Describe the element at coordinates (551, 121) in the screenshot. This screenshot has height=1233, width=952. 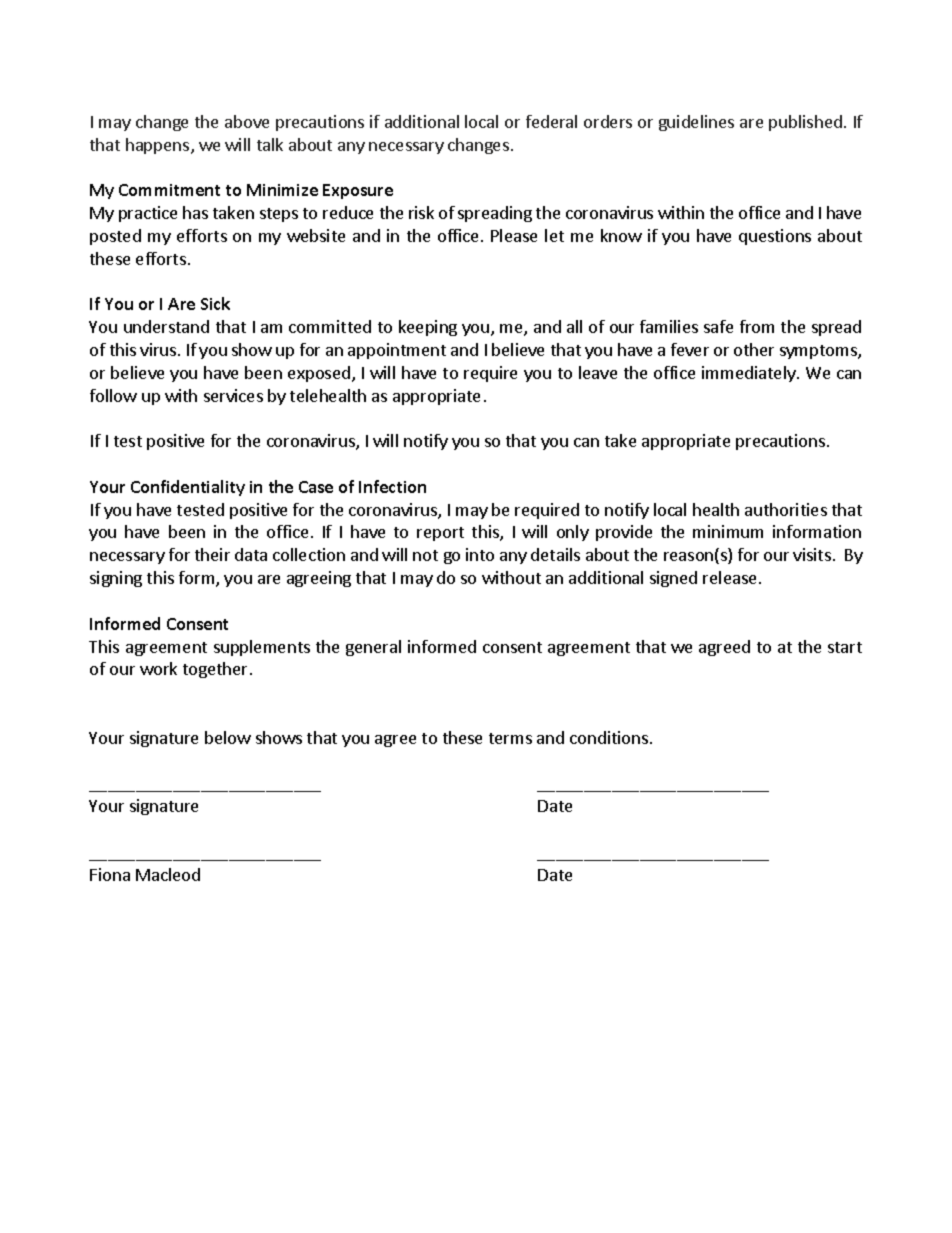
I see `federal` at that location.
